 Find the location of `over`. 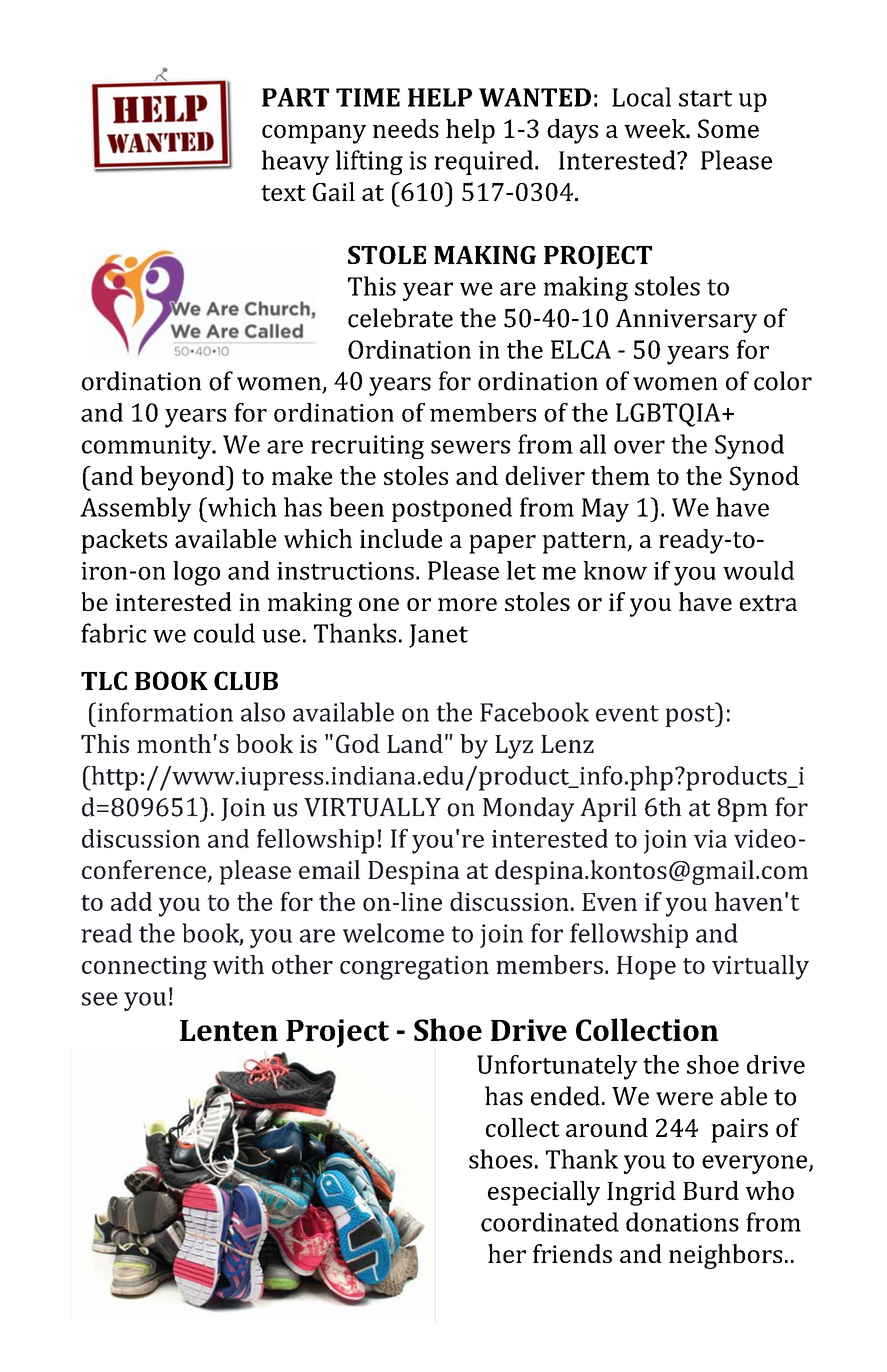

over is located at coordinates (639, 447).
